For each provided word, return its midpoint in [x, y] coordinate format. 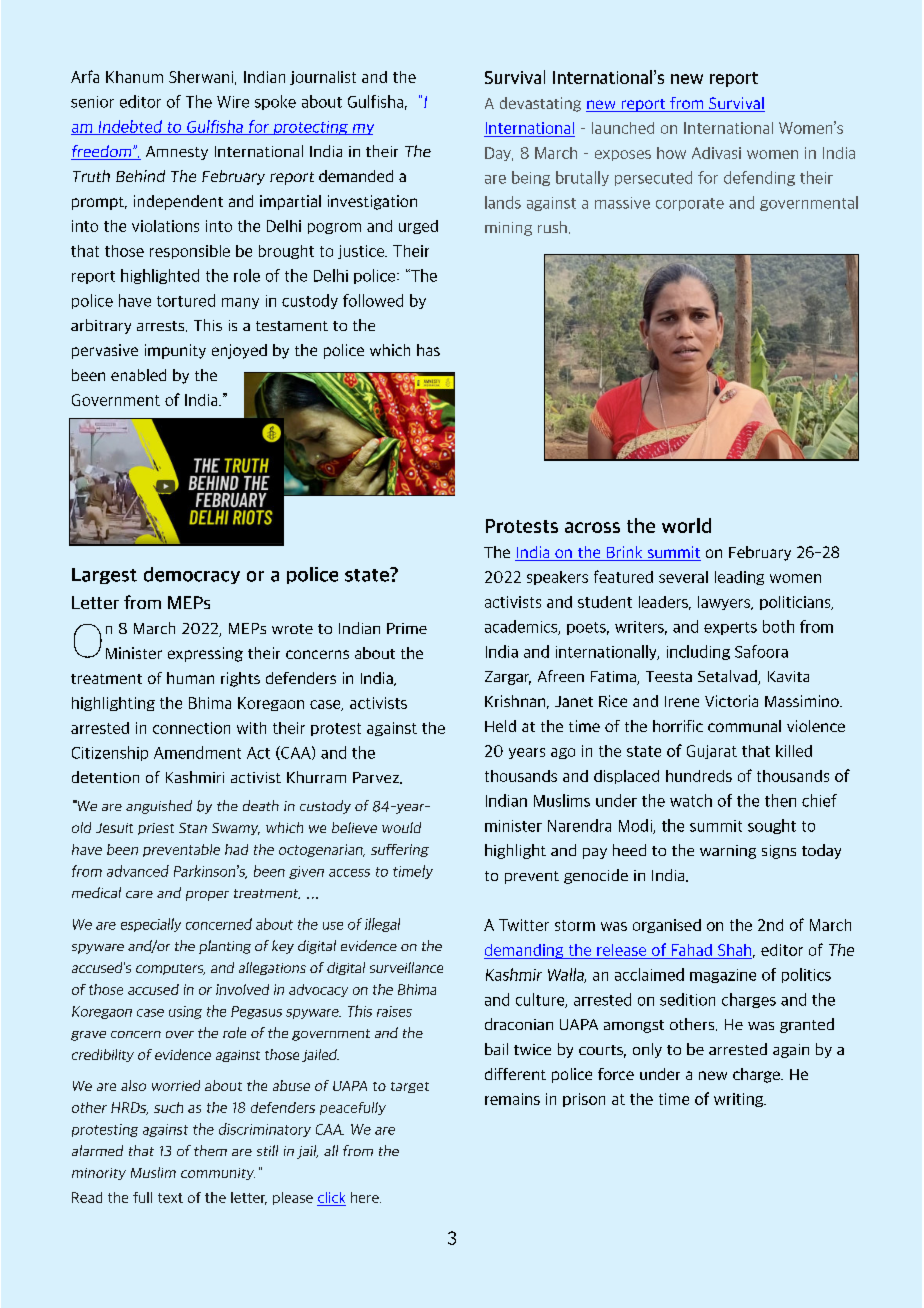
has [428, 350]
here [366, 1197]
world [686, 525]
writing [740, 1100]
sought [772, 826]
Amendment [197, 752]
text [170, 1198]
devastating [540, 104]
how [671, 153]
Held [500, 726]
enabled [138, 375]
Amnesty [177, 153]
